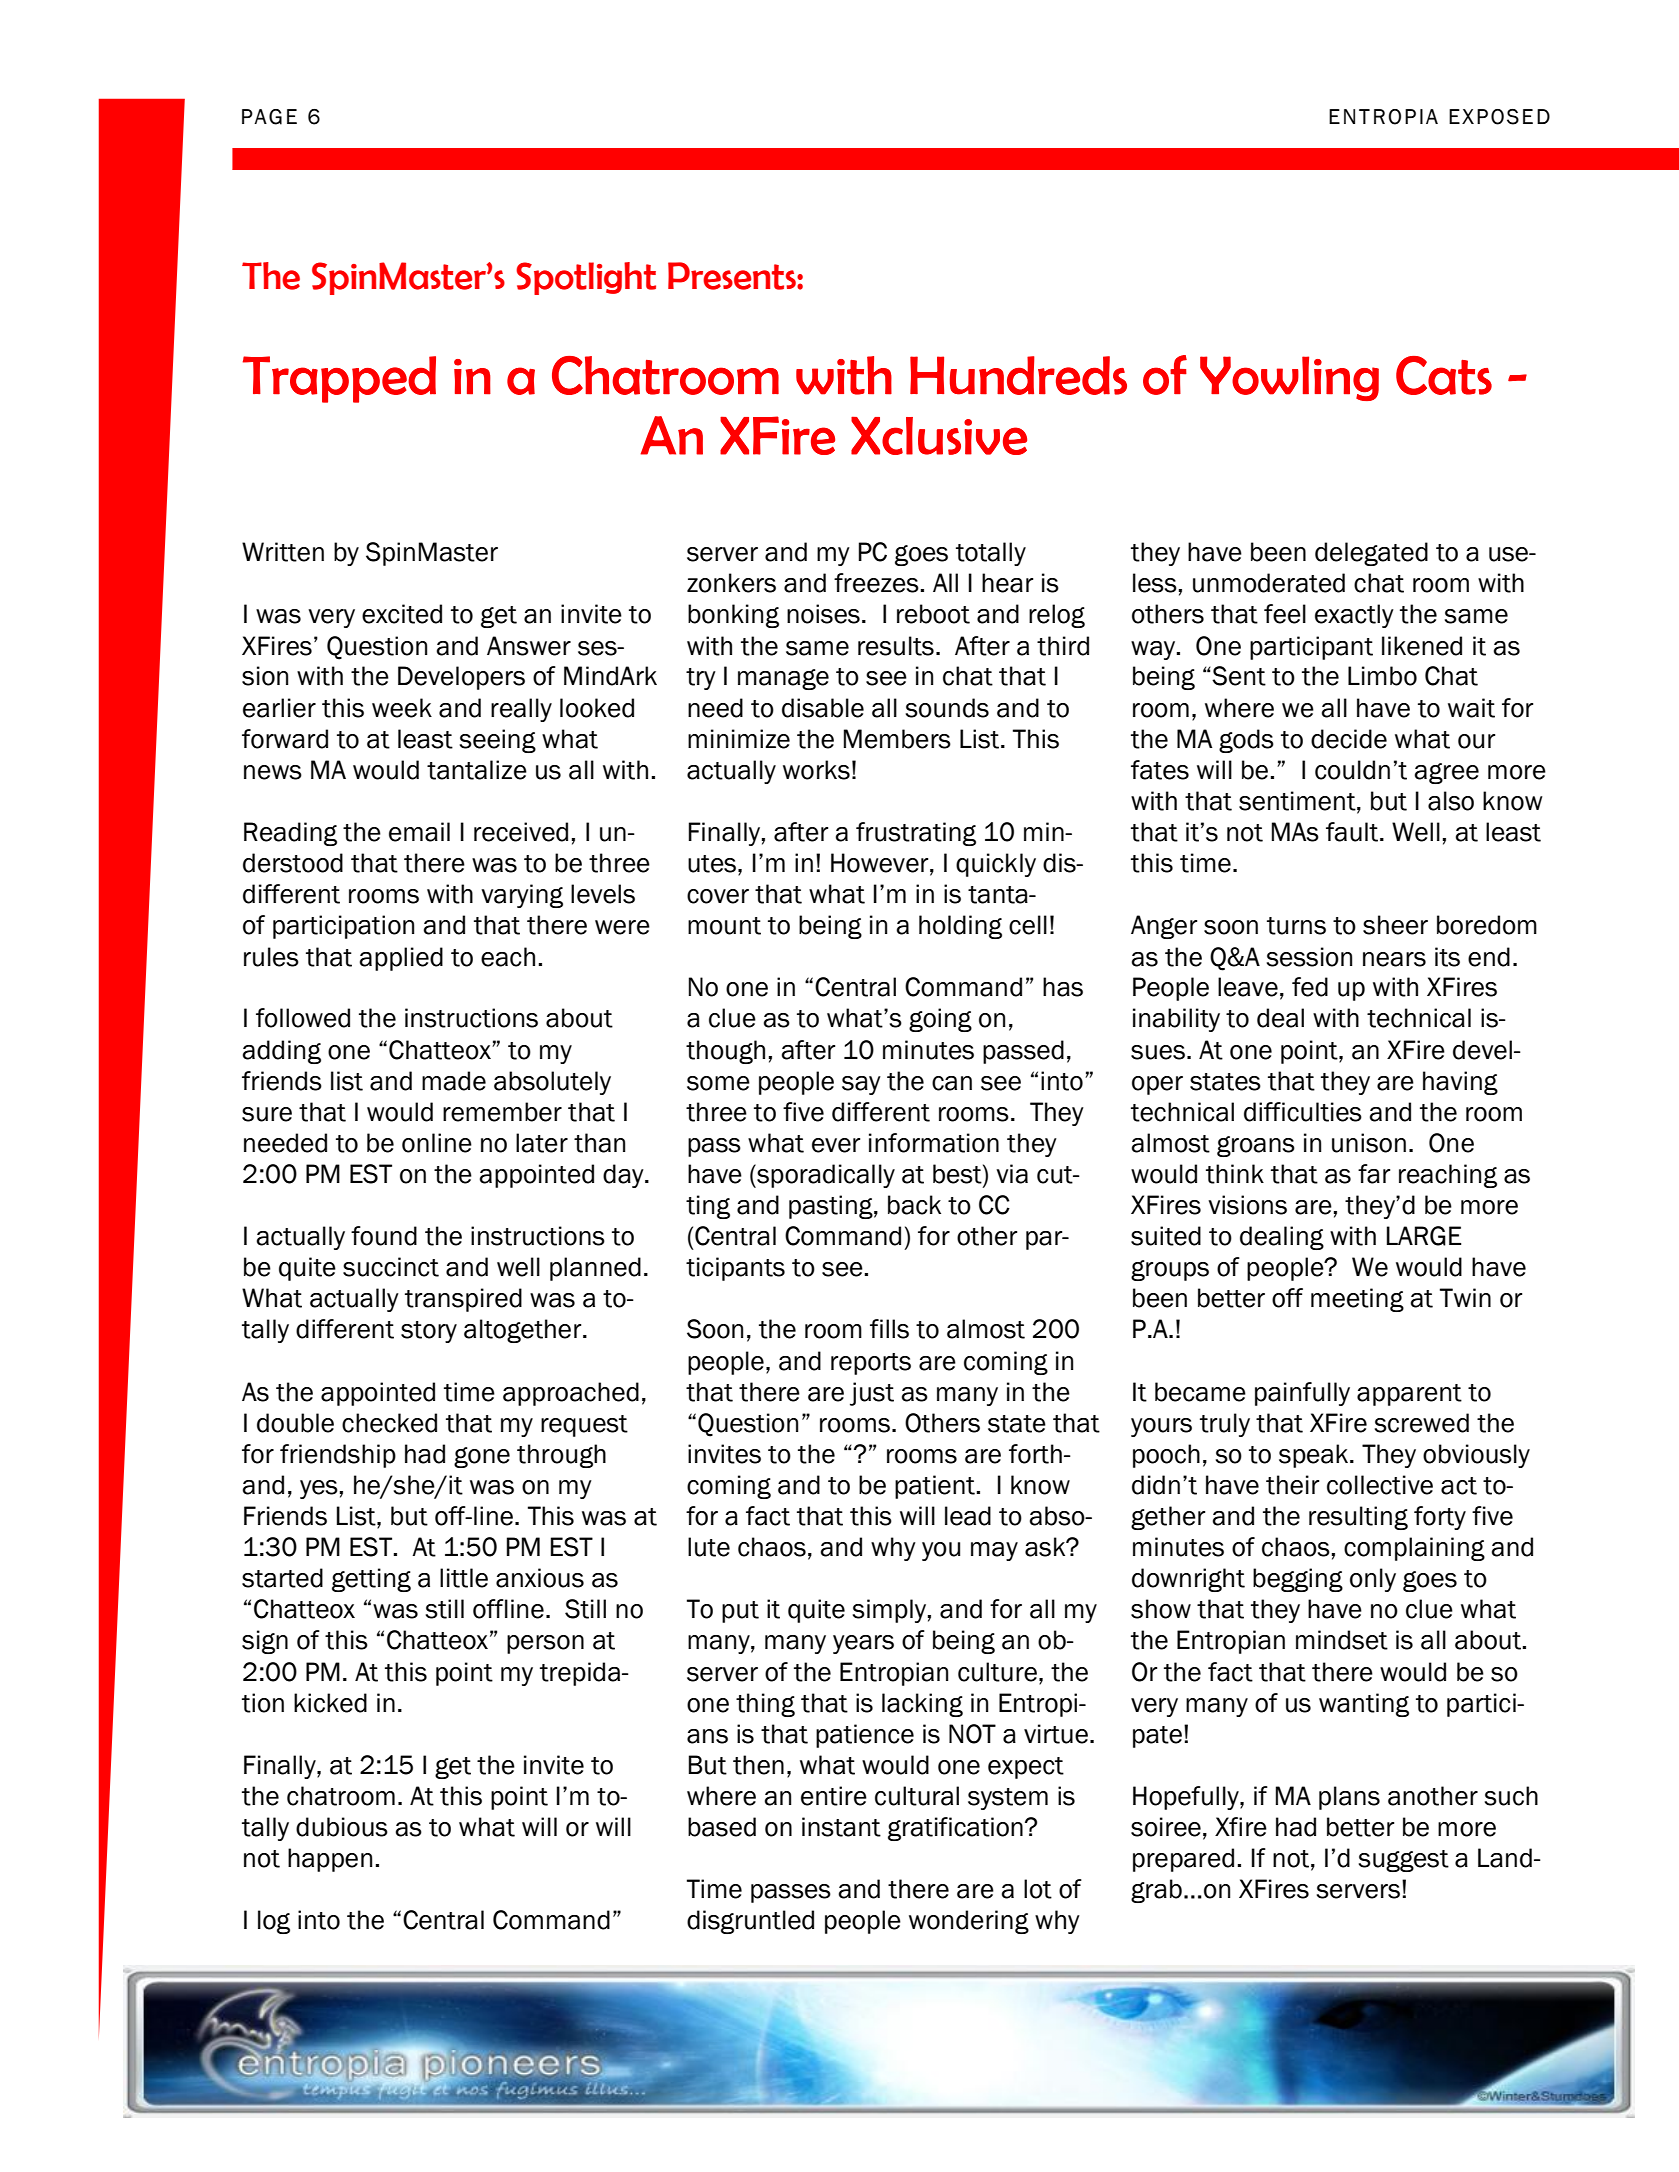 This document has width=1679, height=2172. I want to click on fault, so click(1352, 832).
